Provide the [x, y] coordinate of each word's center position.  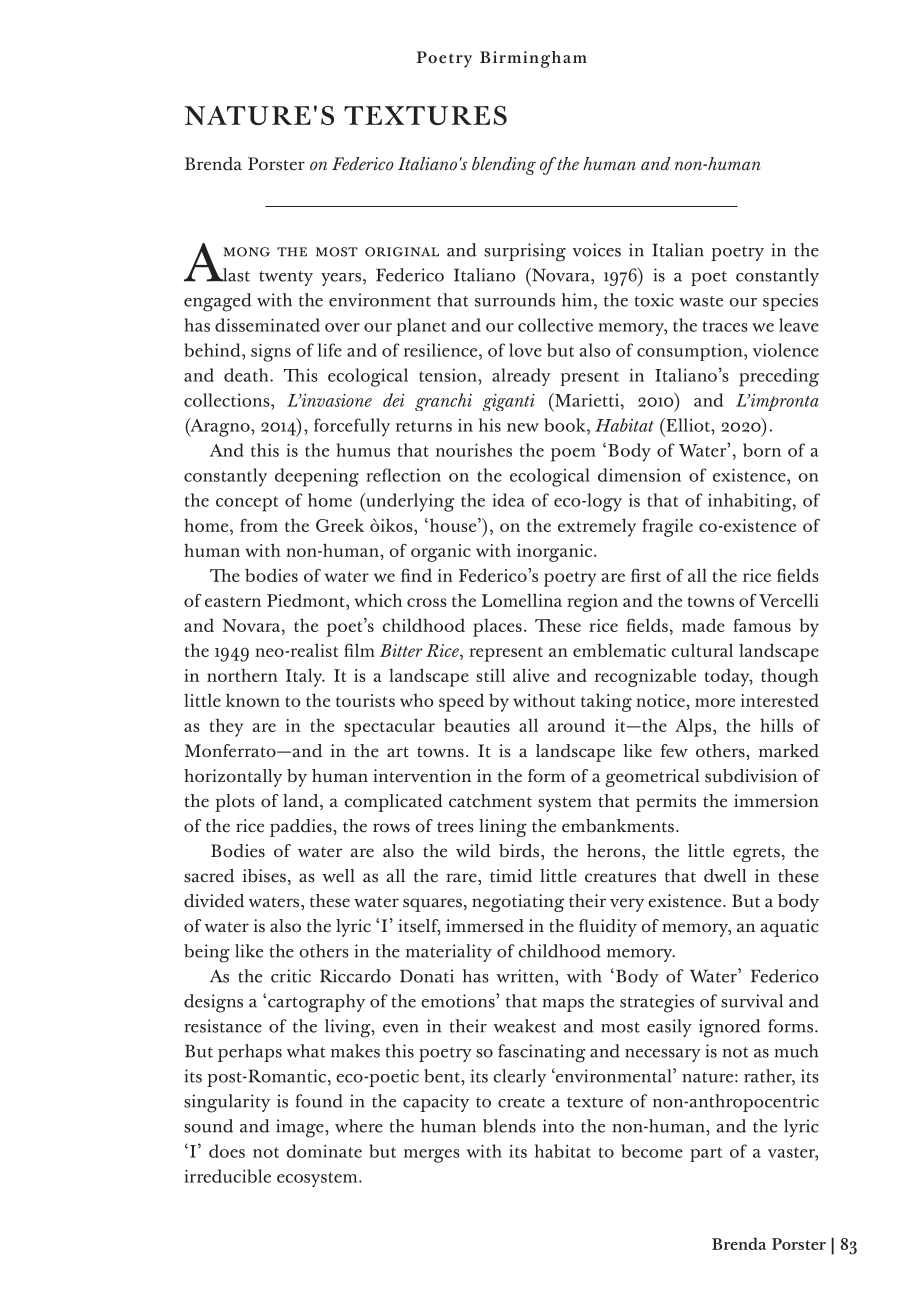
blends [509, 1126]
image [301, 1128]
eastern [233, 601]
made [703, 625]
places [497, 627]
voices [596, 250]
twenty [286, 278]
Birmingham [533, 59]
